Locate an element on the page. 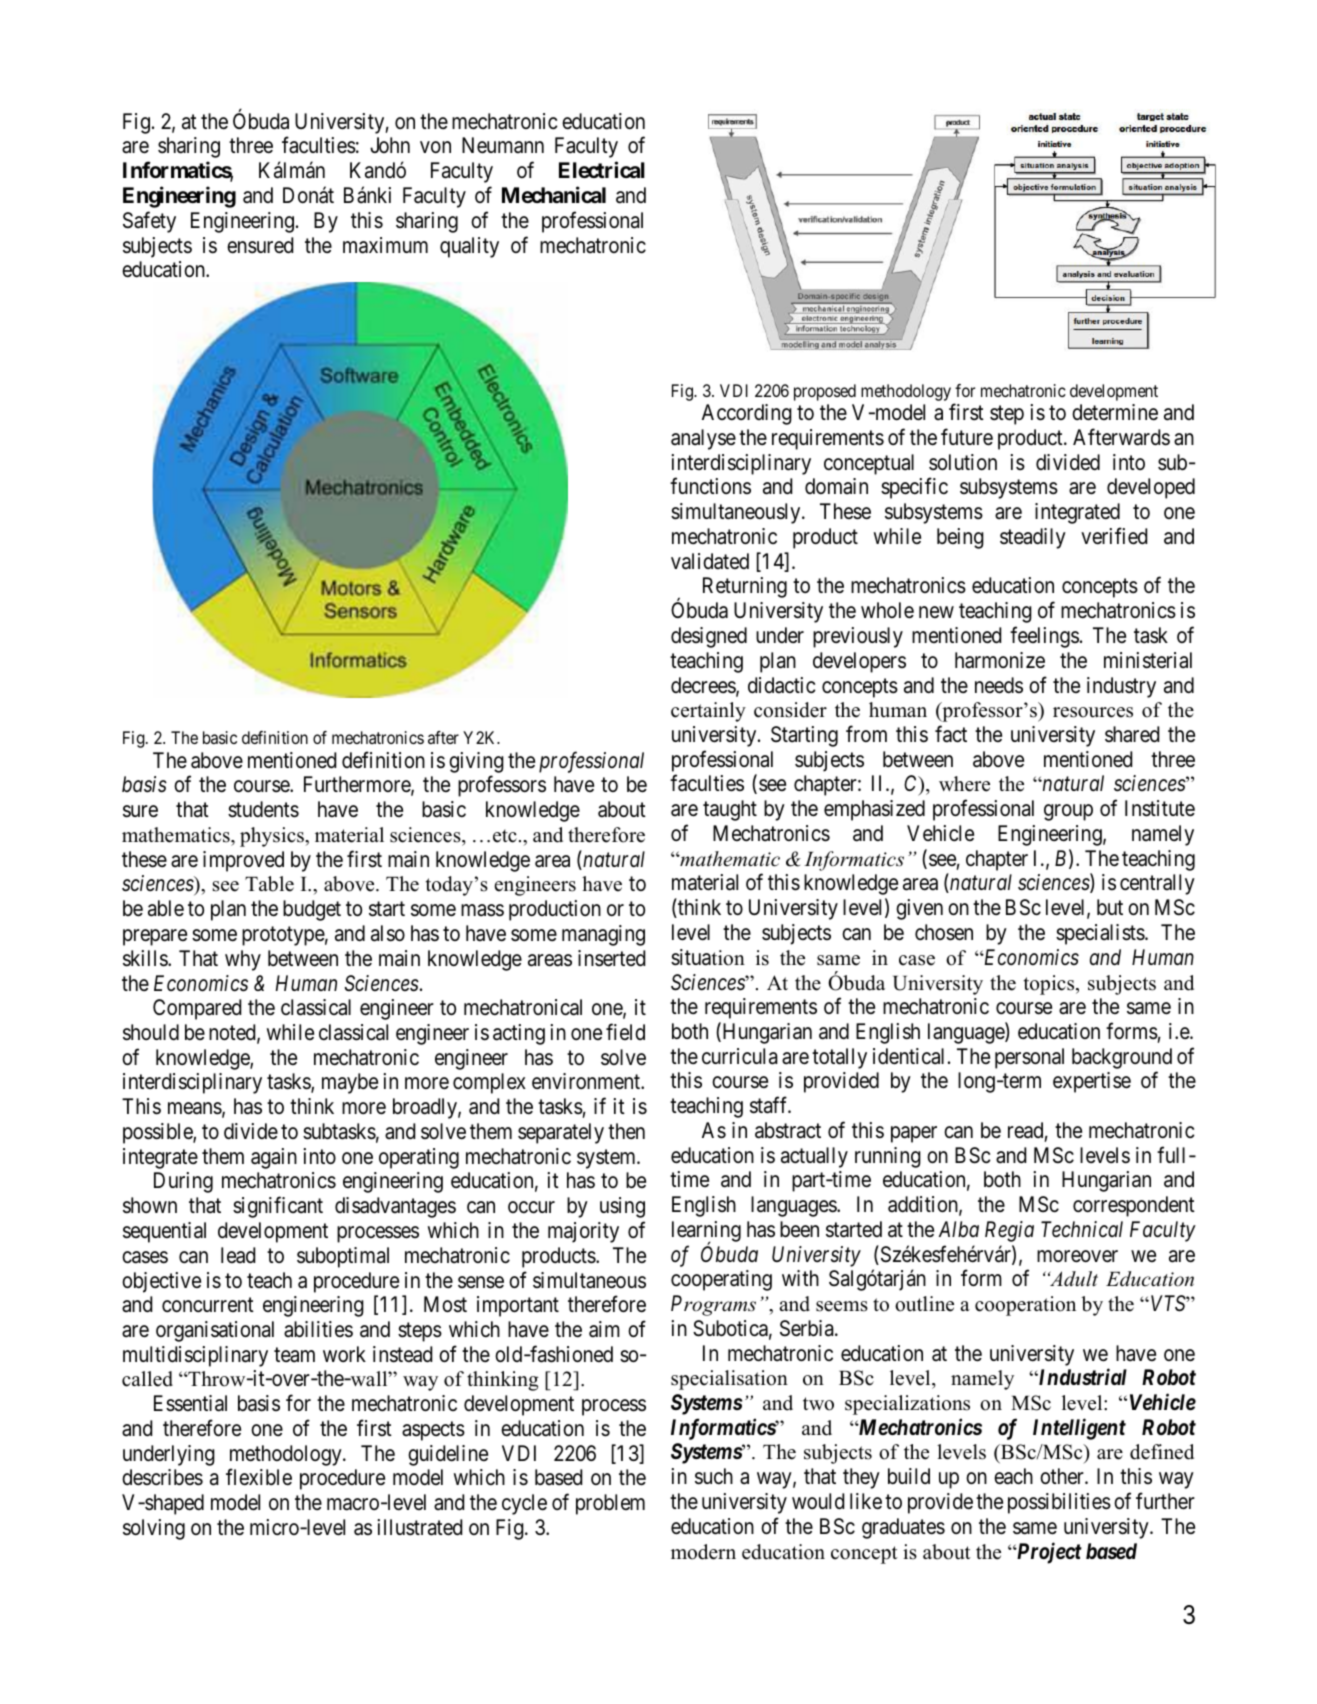 This document has width=1317, height=1704. steadily is located at coordinates (1033, 538).
